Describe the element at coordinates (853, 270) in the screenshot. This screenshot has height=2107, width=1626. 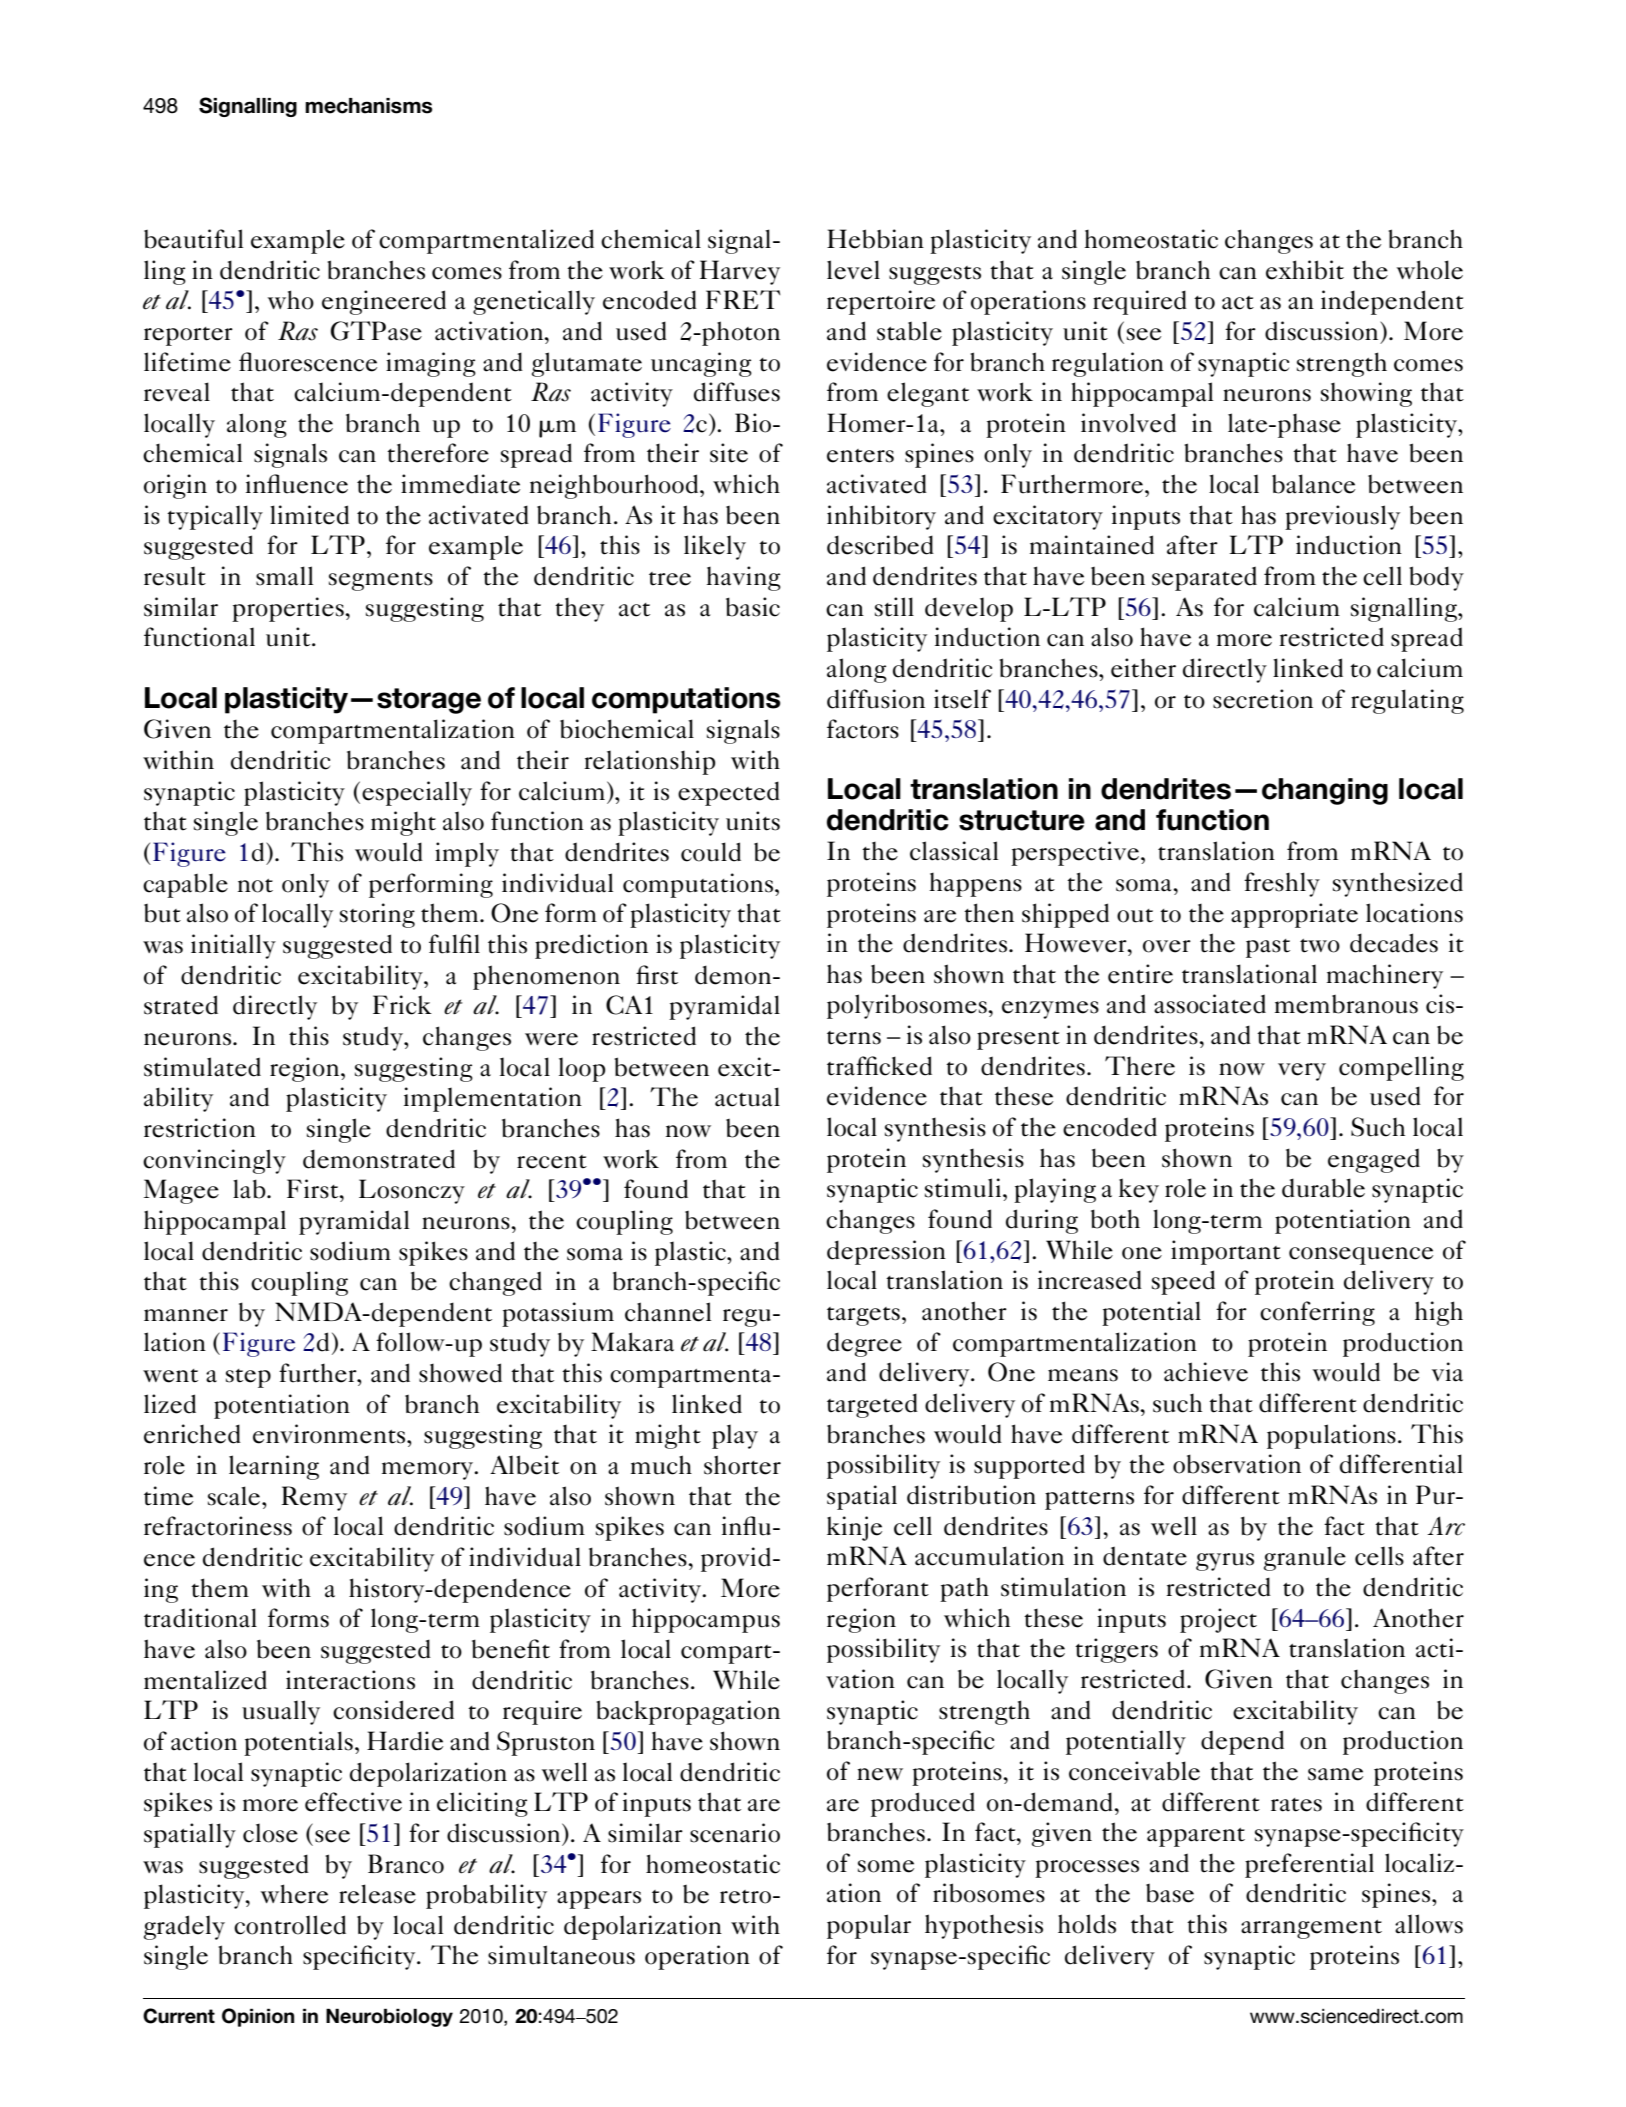
I see `level` at that location.
